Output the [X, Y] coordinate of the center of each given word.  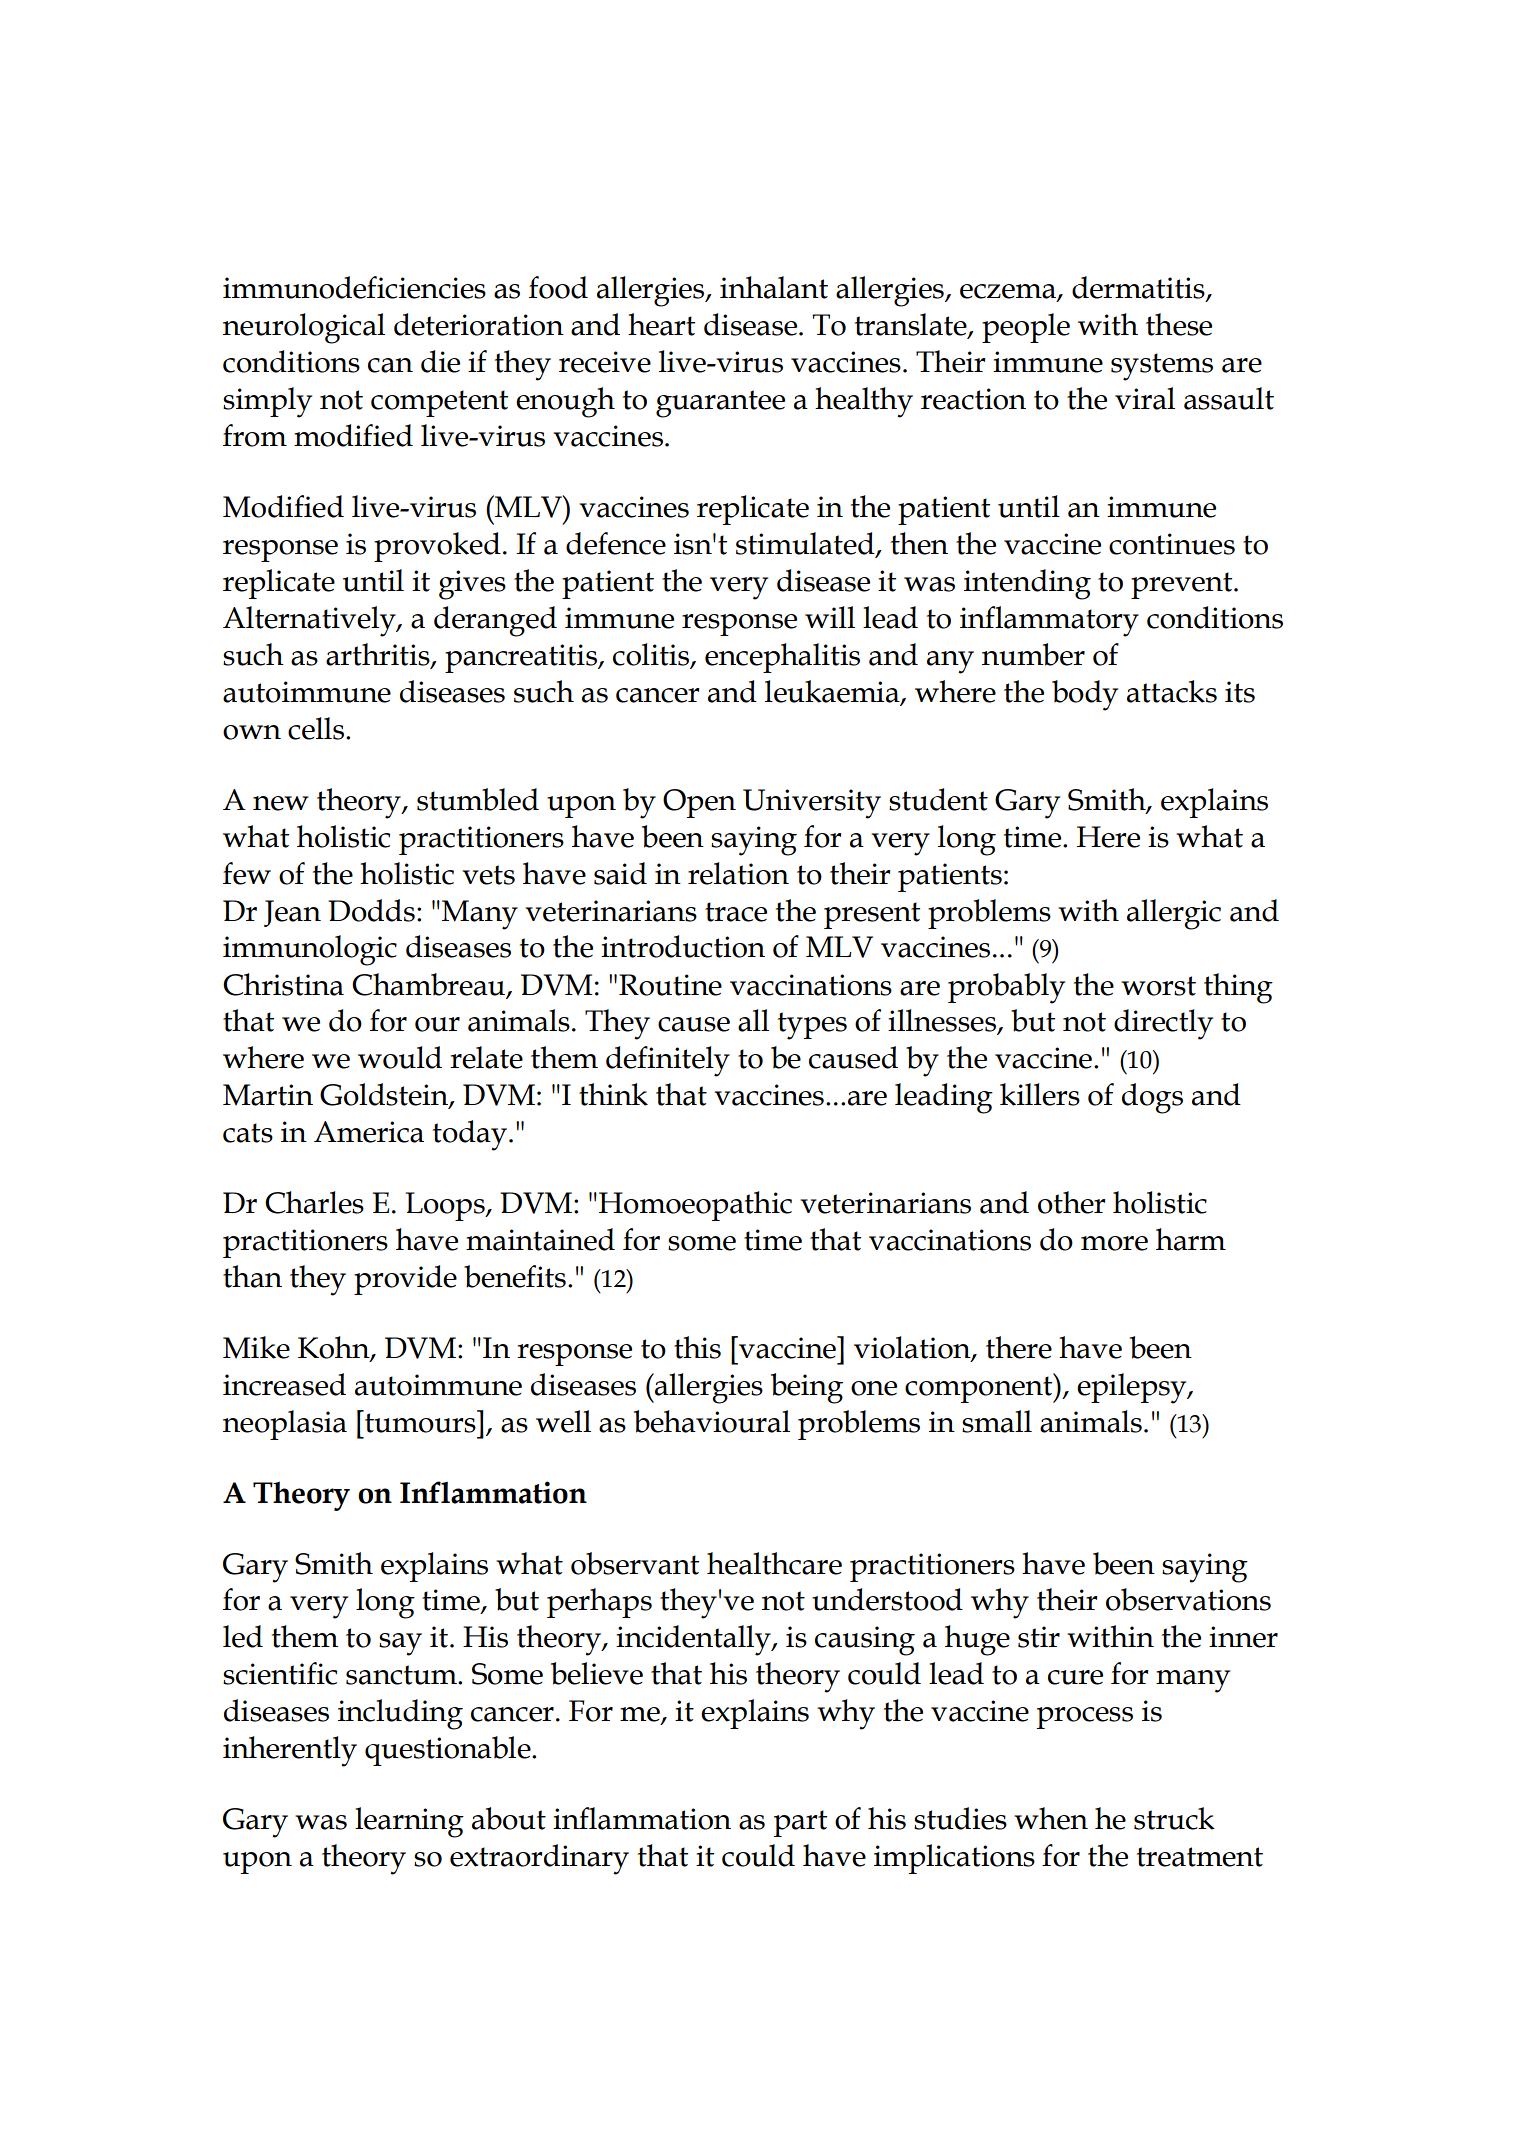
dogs [1152, 1098]
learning [409, 1822]
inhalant [774, 287]
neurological [304, 328]
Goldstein [385, 1095]
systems [1162, 367]
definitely [668, 1061]
